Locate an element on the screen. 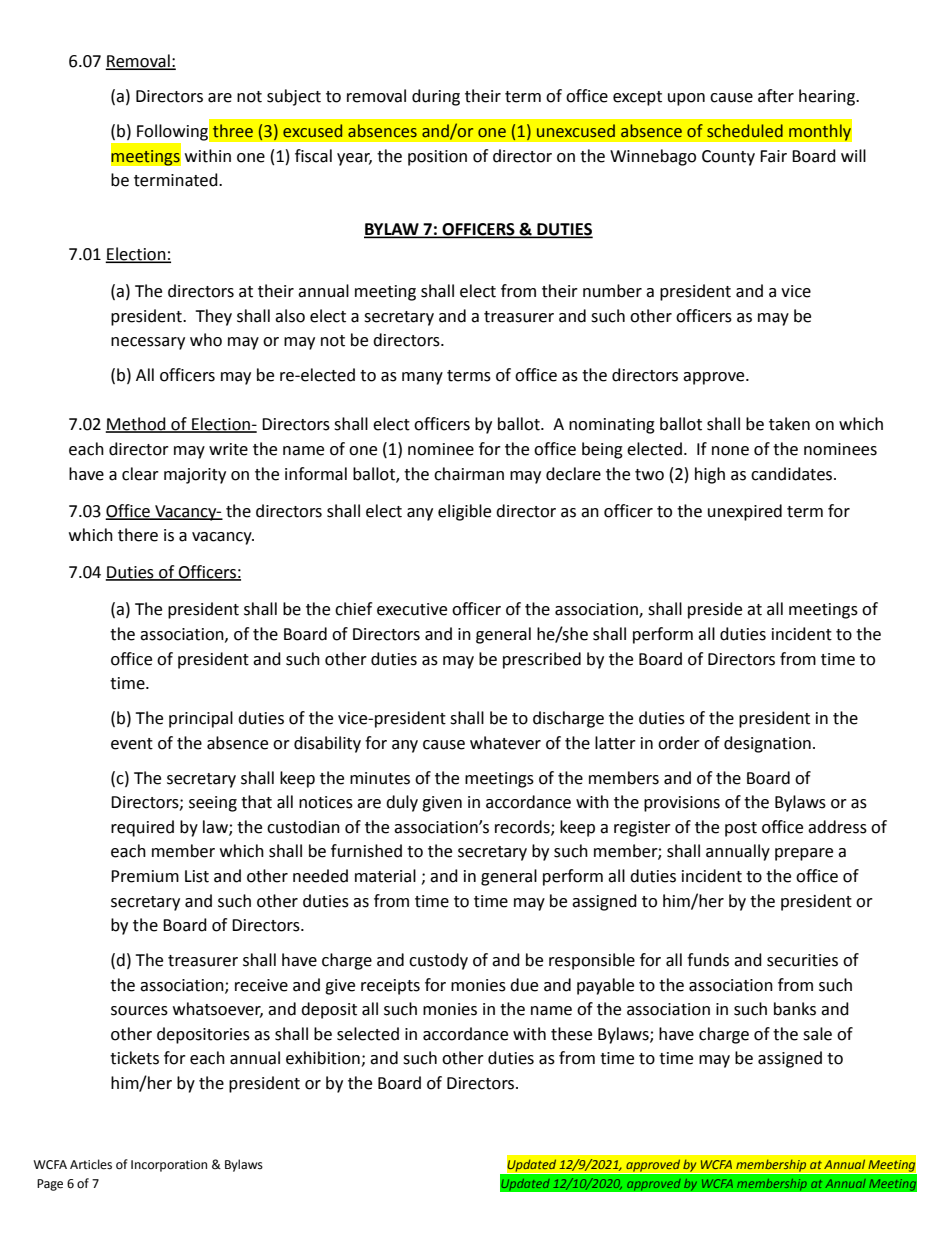 This screenshot has width=952, height=1233. duly is located at coordinates (402, 803).
